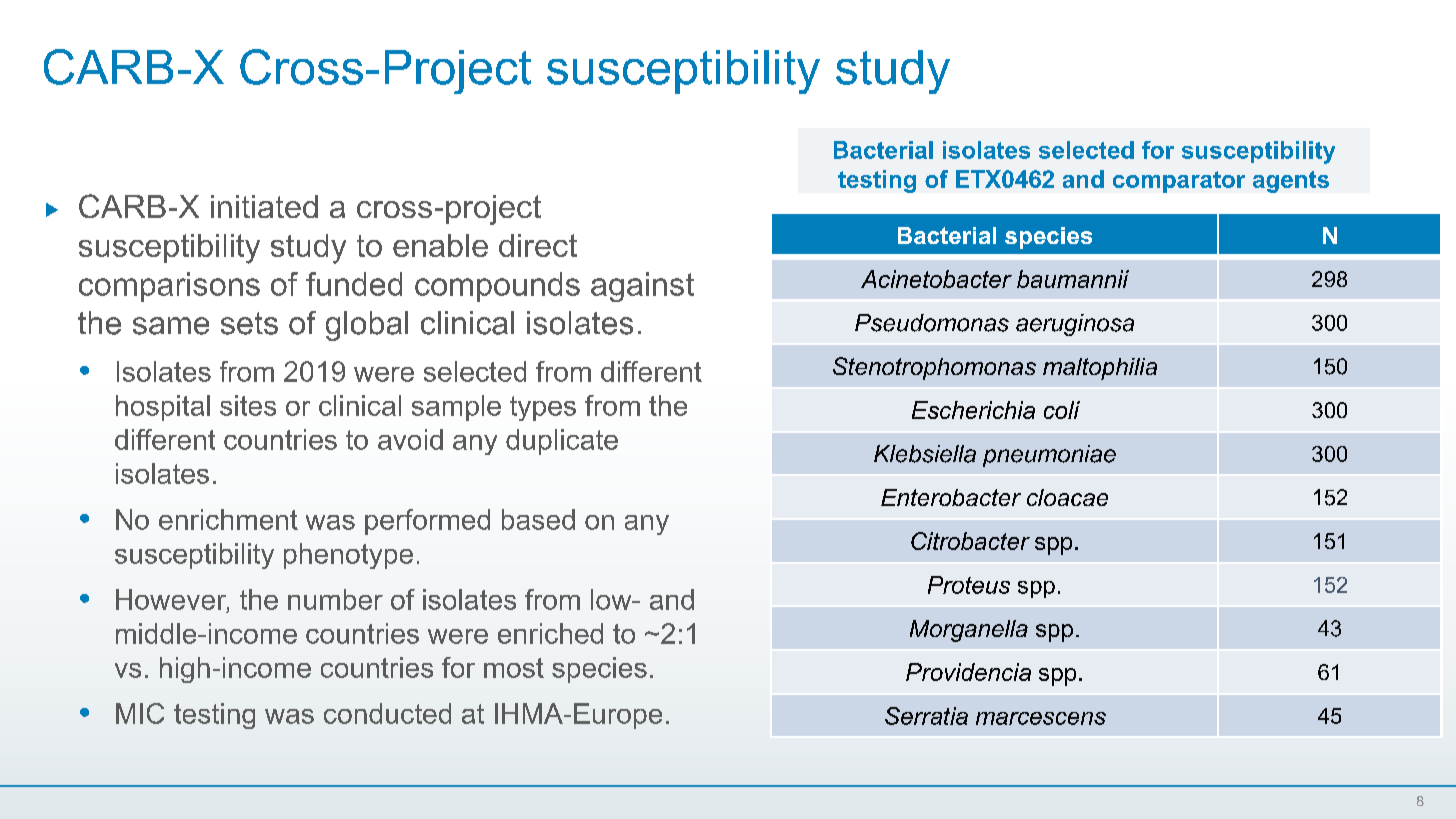  Describe the element at coordinates (248, 405) in the screenshot. I see `sites` at that location.
